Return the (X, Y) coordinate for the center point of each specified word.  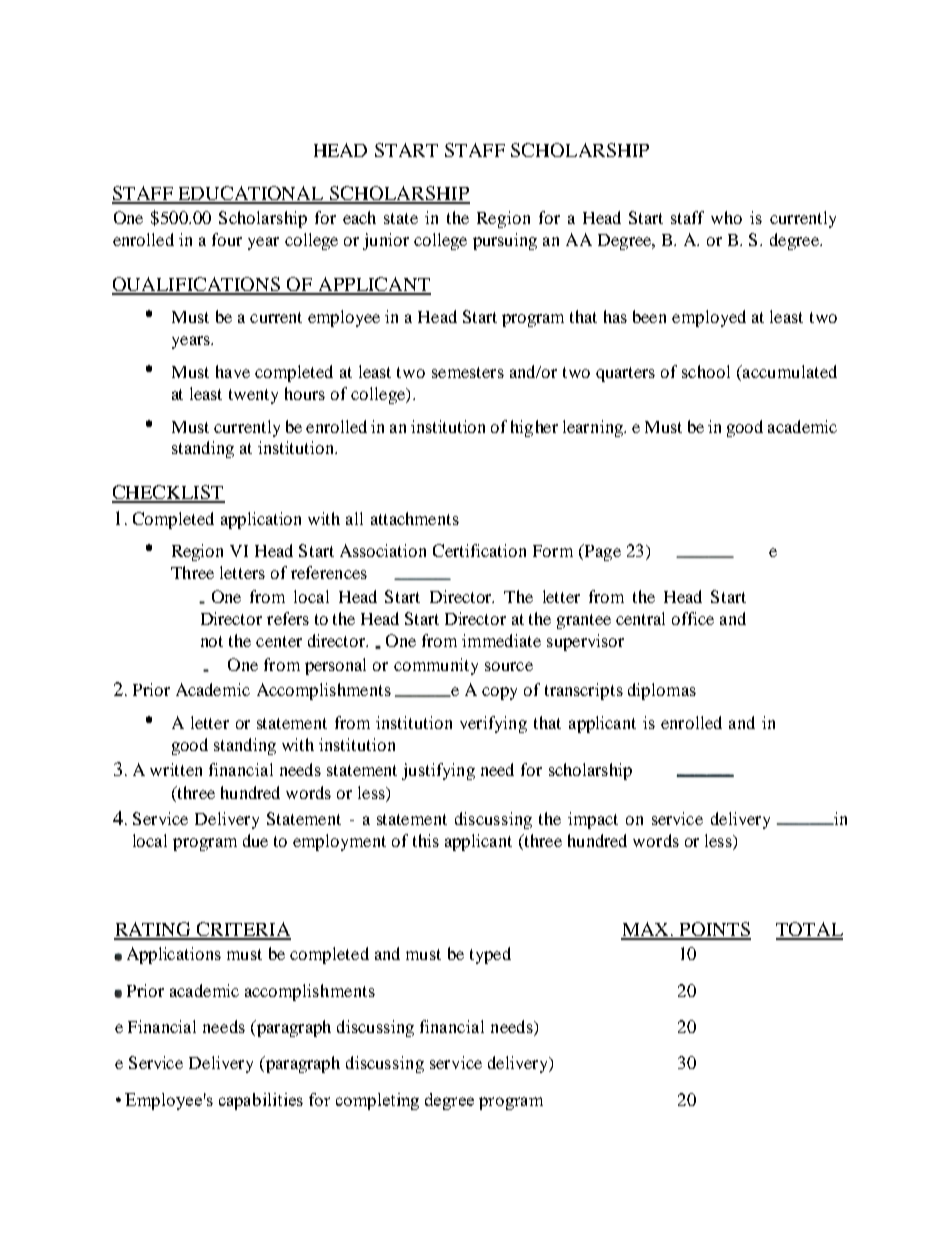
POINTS (714, 930)
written (176, 769)
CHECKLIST (168, 493)
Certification (479, 550)
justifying (438, 771)
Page (601, 552)
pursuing (505, 241)
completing (377, 1101)
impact (593, 820)
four (227, 239)
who (726, 217)
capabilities (261, 1101)
